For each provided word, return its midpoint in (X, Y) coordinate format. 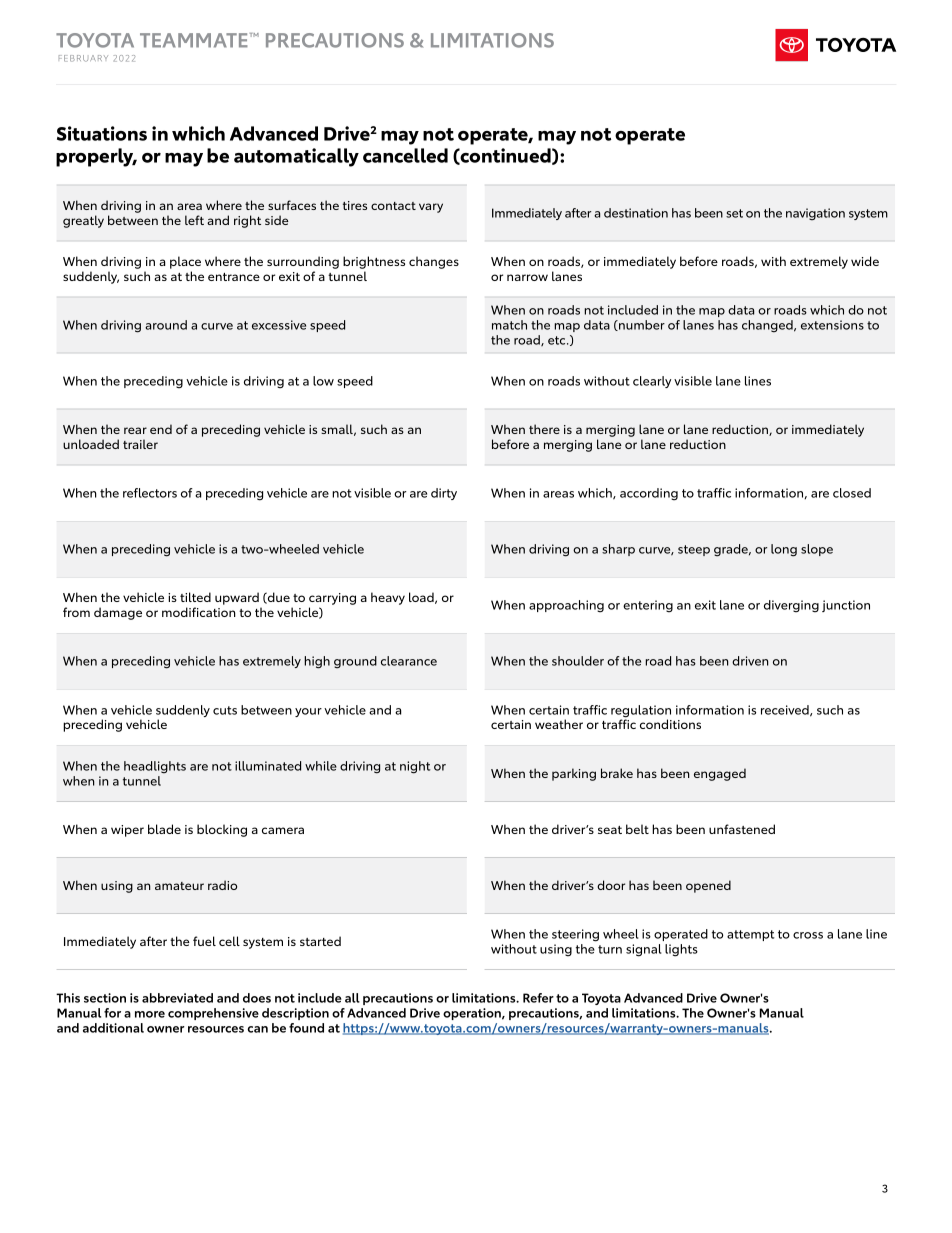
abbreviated (177, 998)
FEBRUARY (83, 58)
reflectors (150, 493)
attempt (751, 935)
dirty (444, 494)
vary (431, 208)
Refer (538, 998)
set (734, 213)
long (784, 550)
